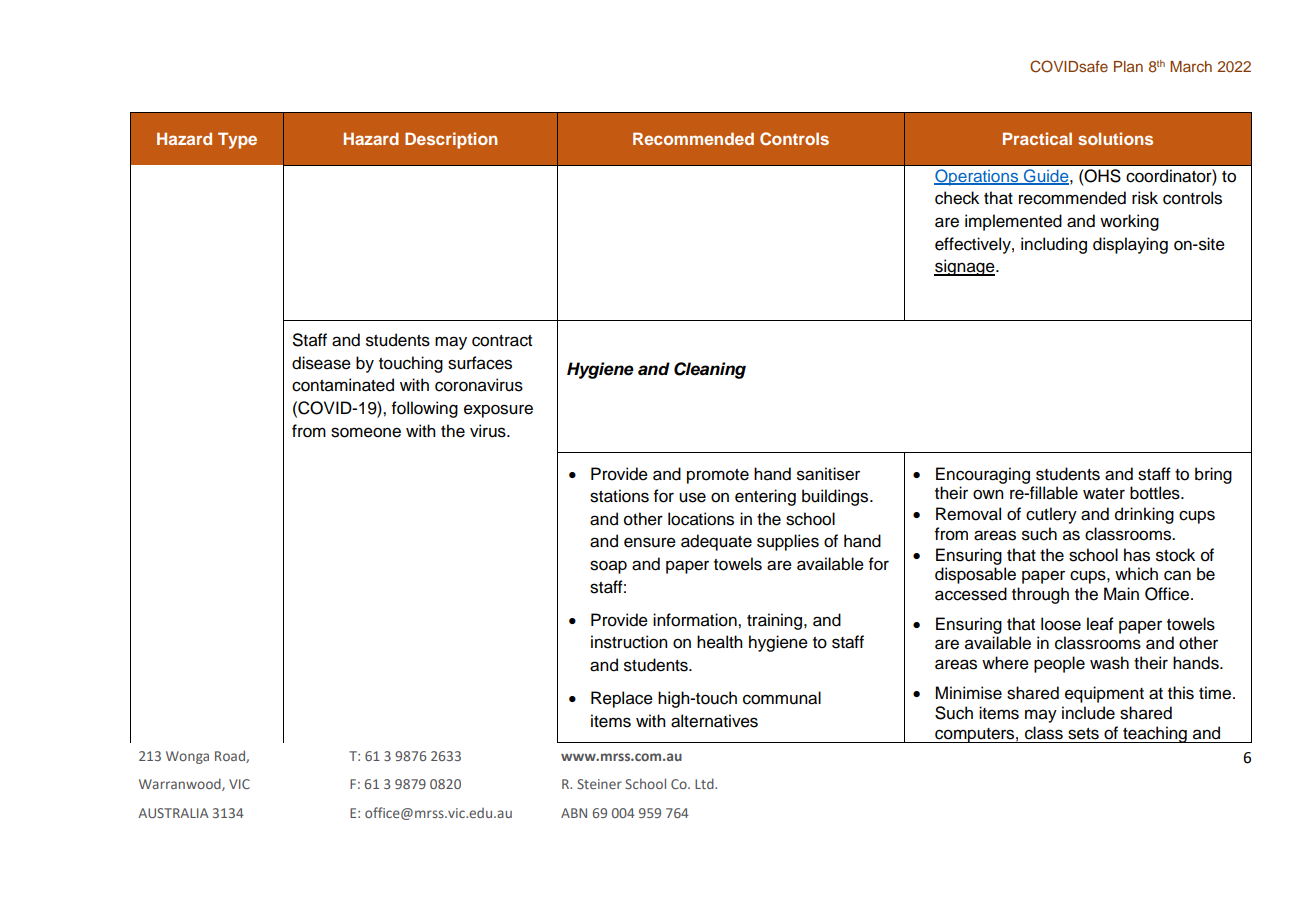 This image has height=924, width=1309. What do you see at coordinates (231, 756) in the image?
I see `Road` at bounding box center [231, 756].
